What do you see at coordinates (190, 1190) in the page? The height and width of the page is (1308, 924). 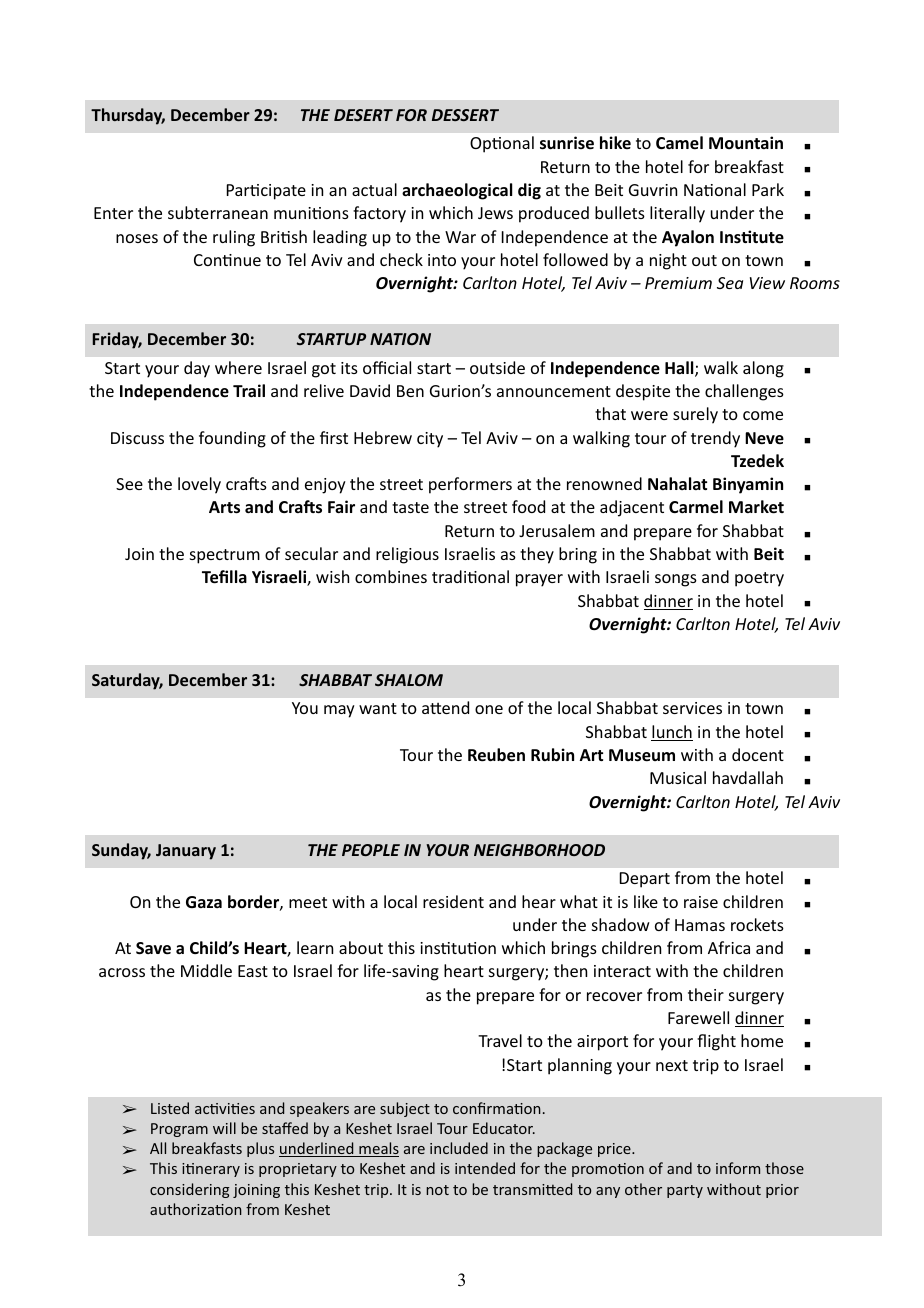 I see `considering` at bounding box center [190, 1190].
